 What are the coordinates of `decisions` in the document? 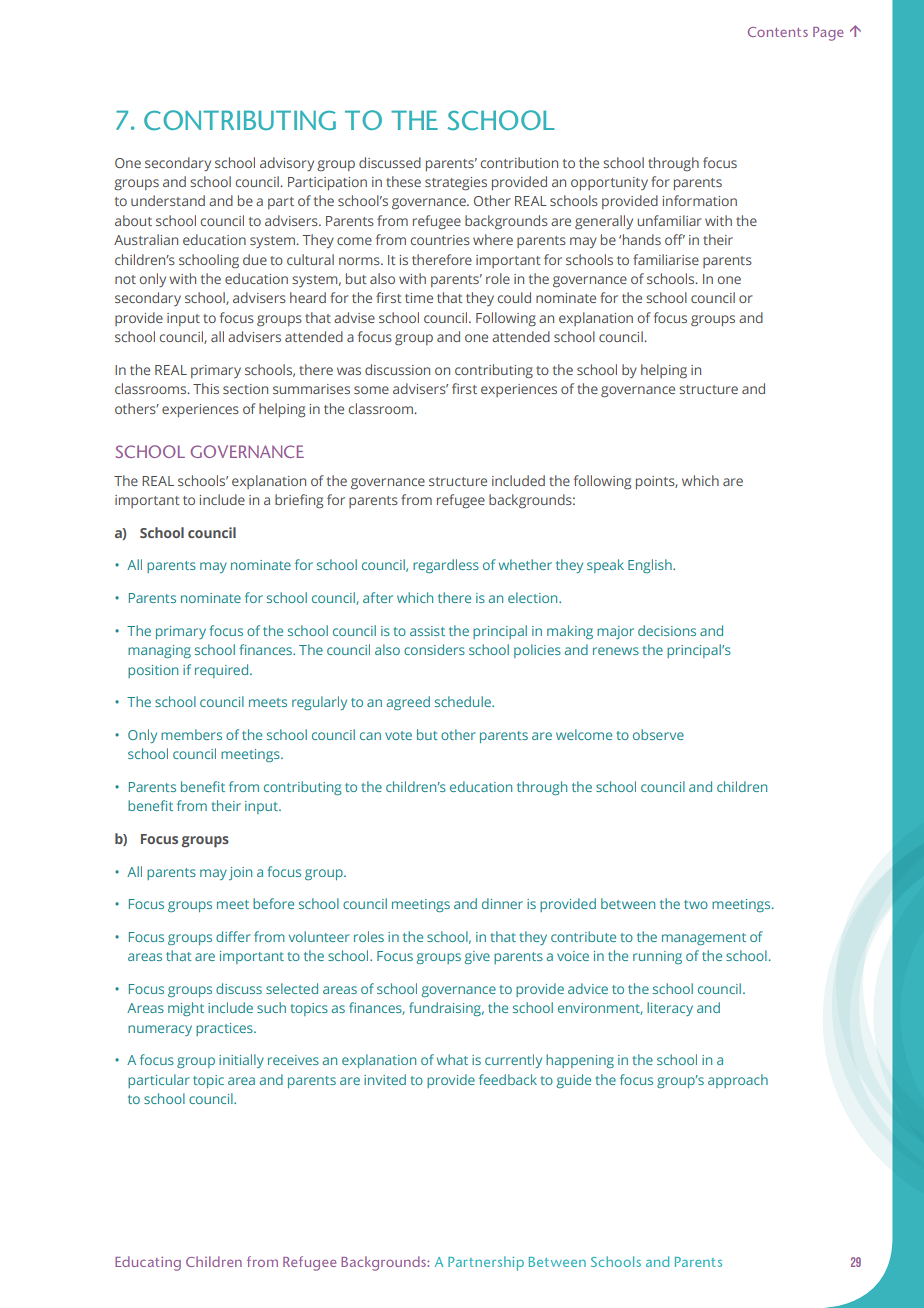 It's located at (667, 630).
